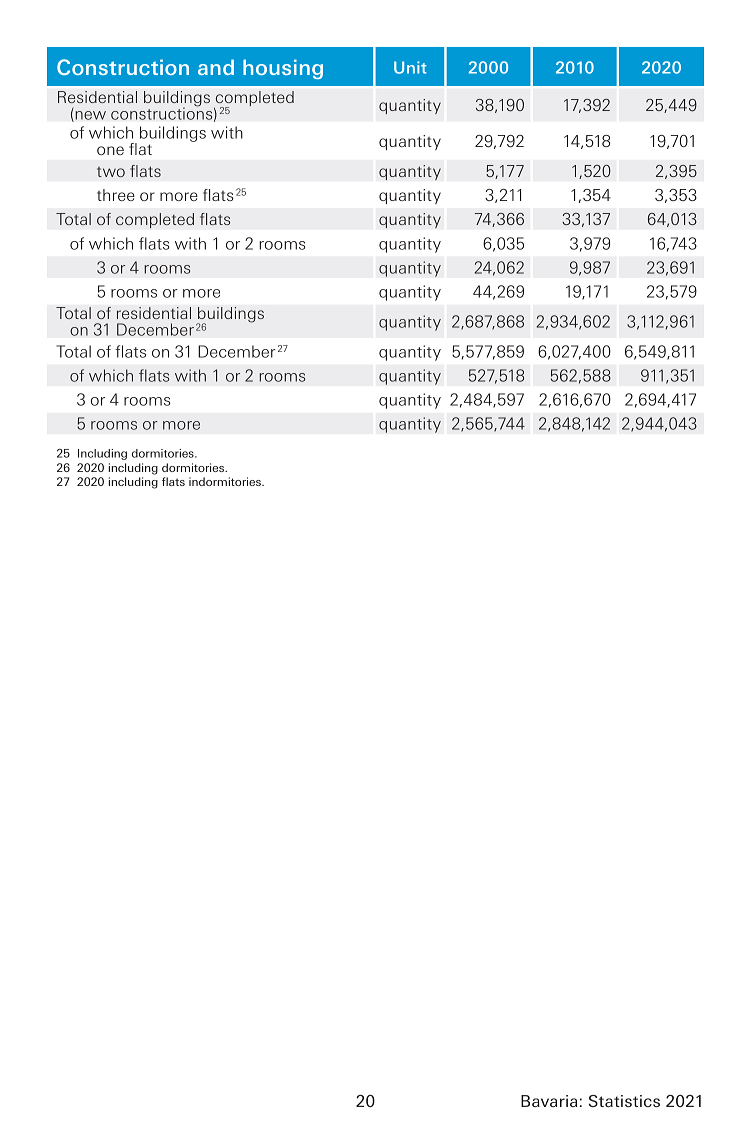 The width and height of the screenshot is (731, 1140). I want to click on one, so click(110, 150).
